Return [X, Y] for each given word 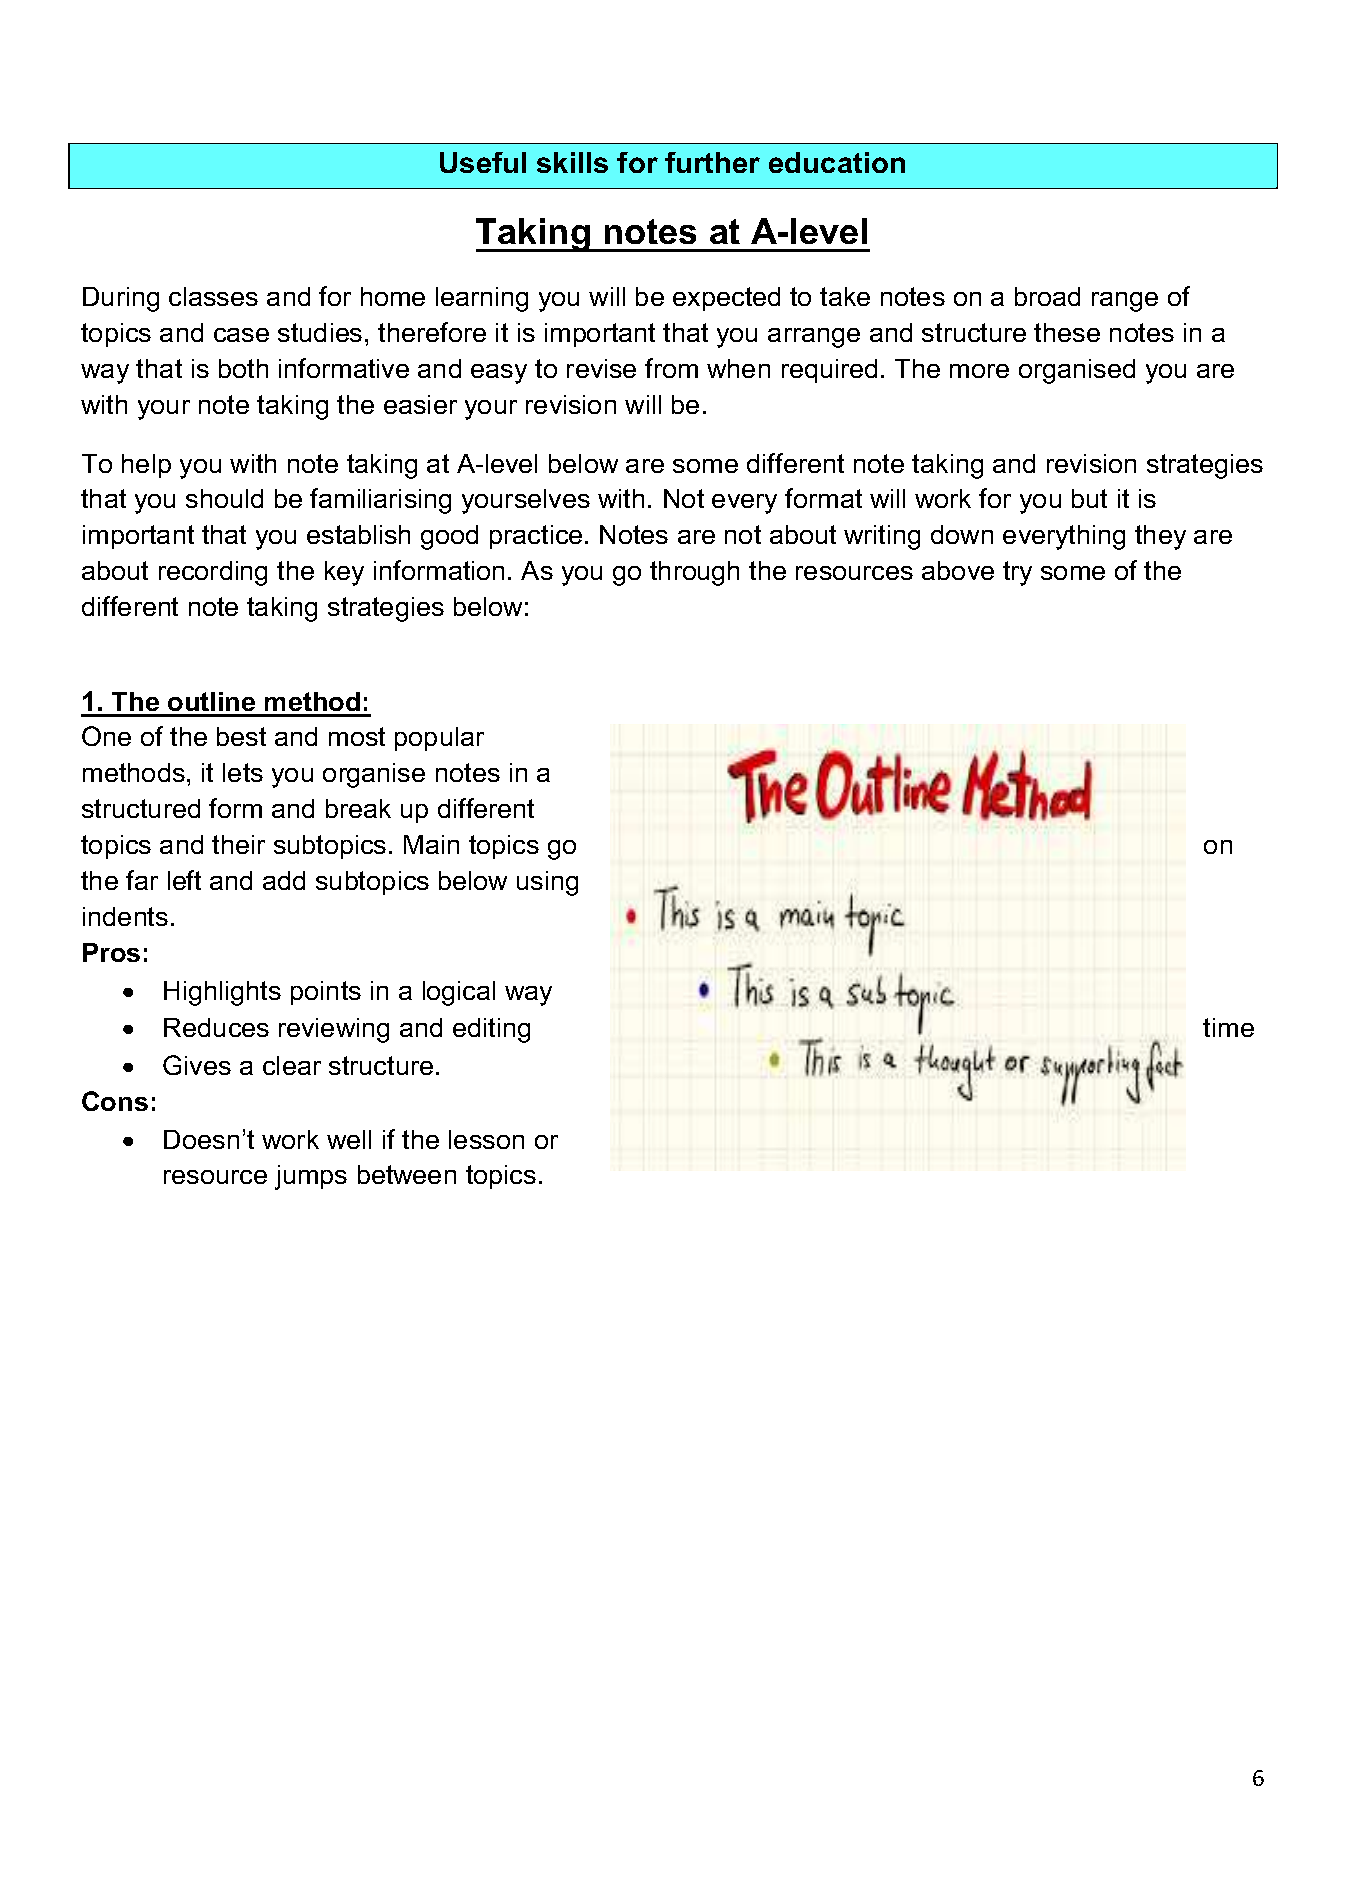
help [146, 466]
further [712, 162]
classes [213, 296]
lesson [486, 1139]
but [1089, 498]
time [1228, 1027]
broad [1047, 296]
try [1017, 573]
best [241, 736]
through [694, 573]
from [671, 368]
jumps [311, 1177]
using [547, 883]
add [284, 880]
